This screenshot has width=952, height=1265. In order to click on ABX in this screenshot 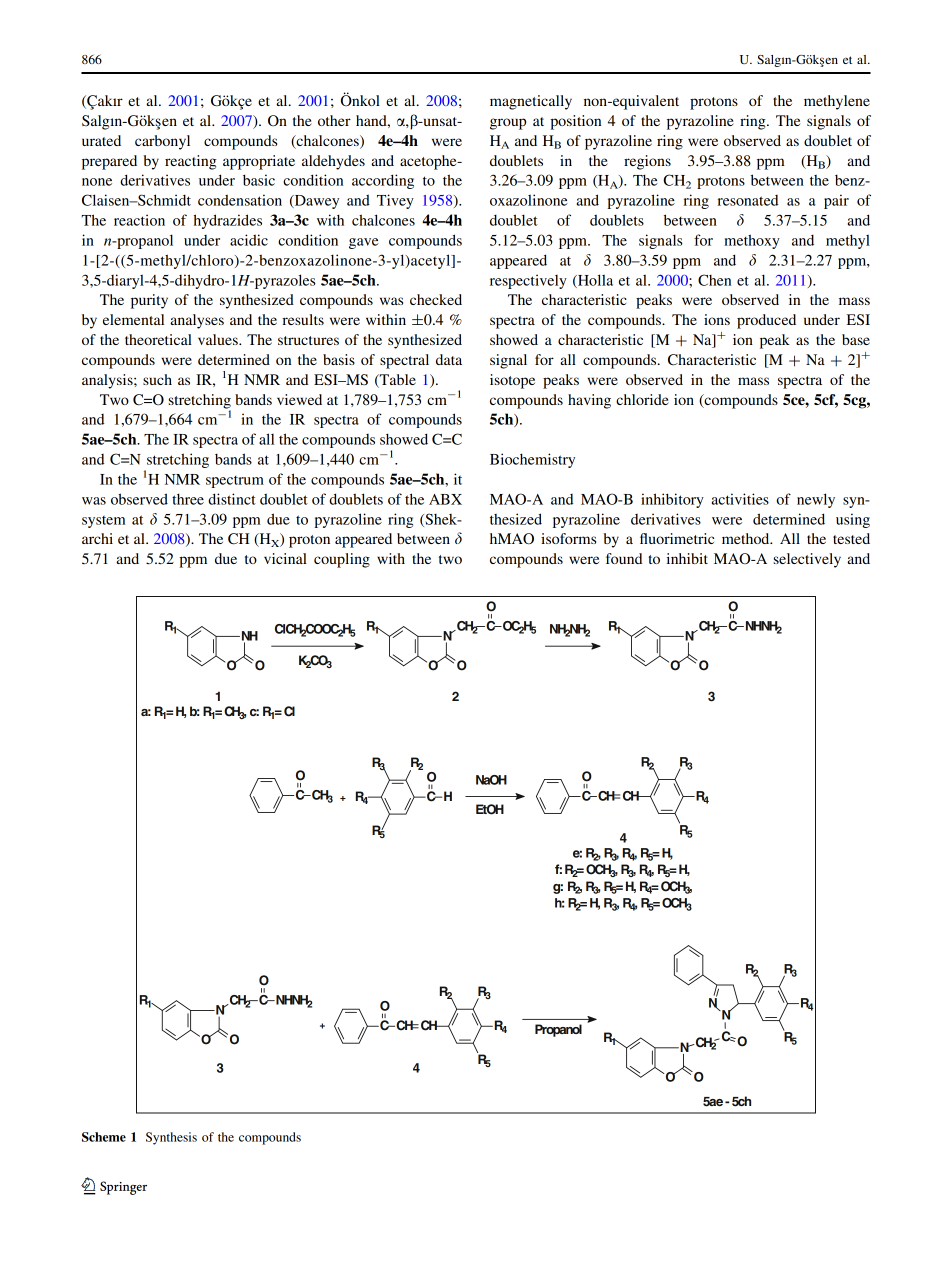, I will do `click(445, 499)`.
